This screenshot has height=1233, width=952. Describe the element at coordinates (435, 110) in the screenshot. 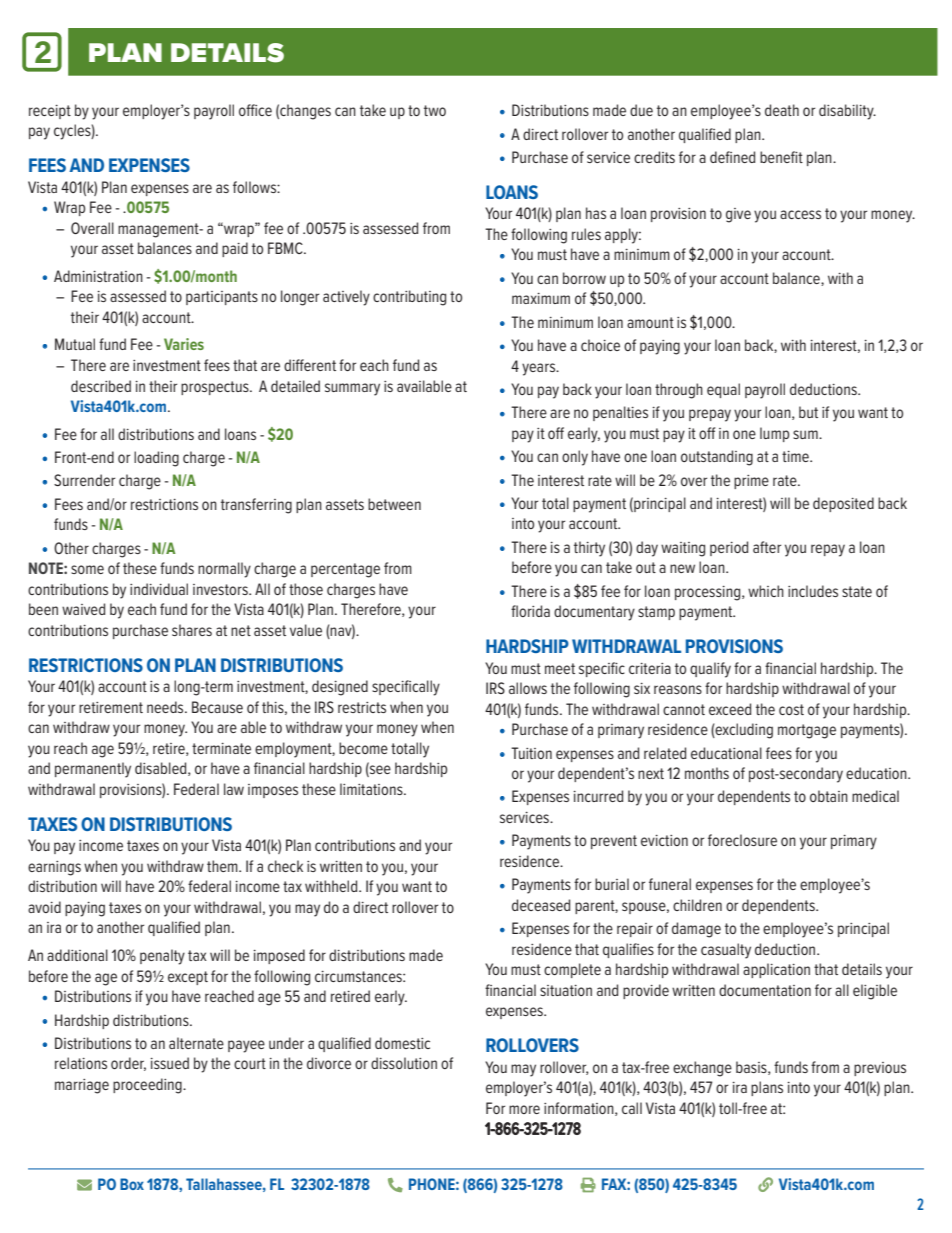

I see `two` at that location.
